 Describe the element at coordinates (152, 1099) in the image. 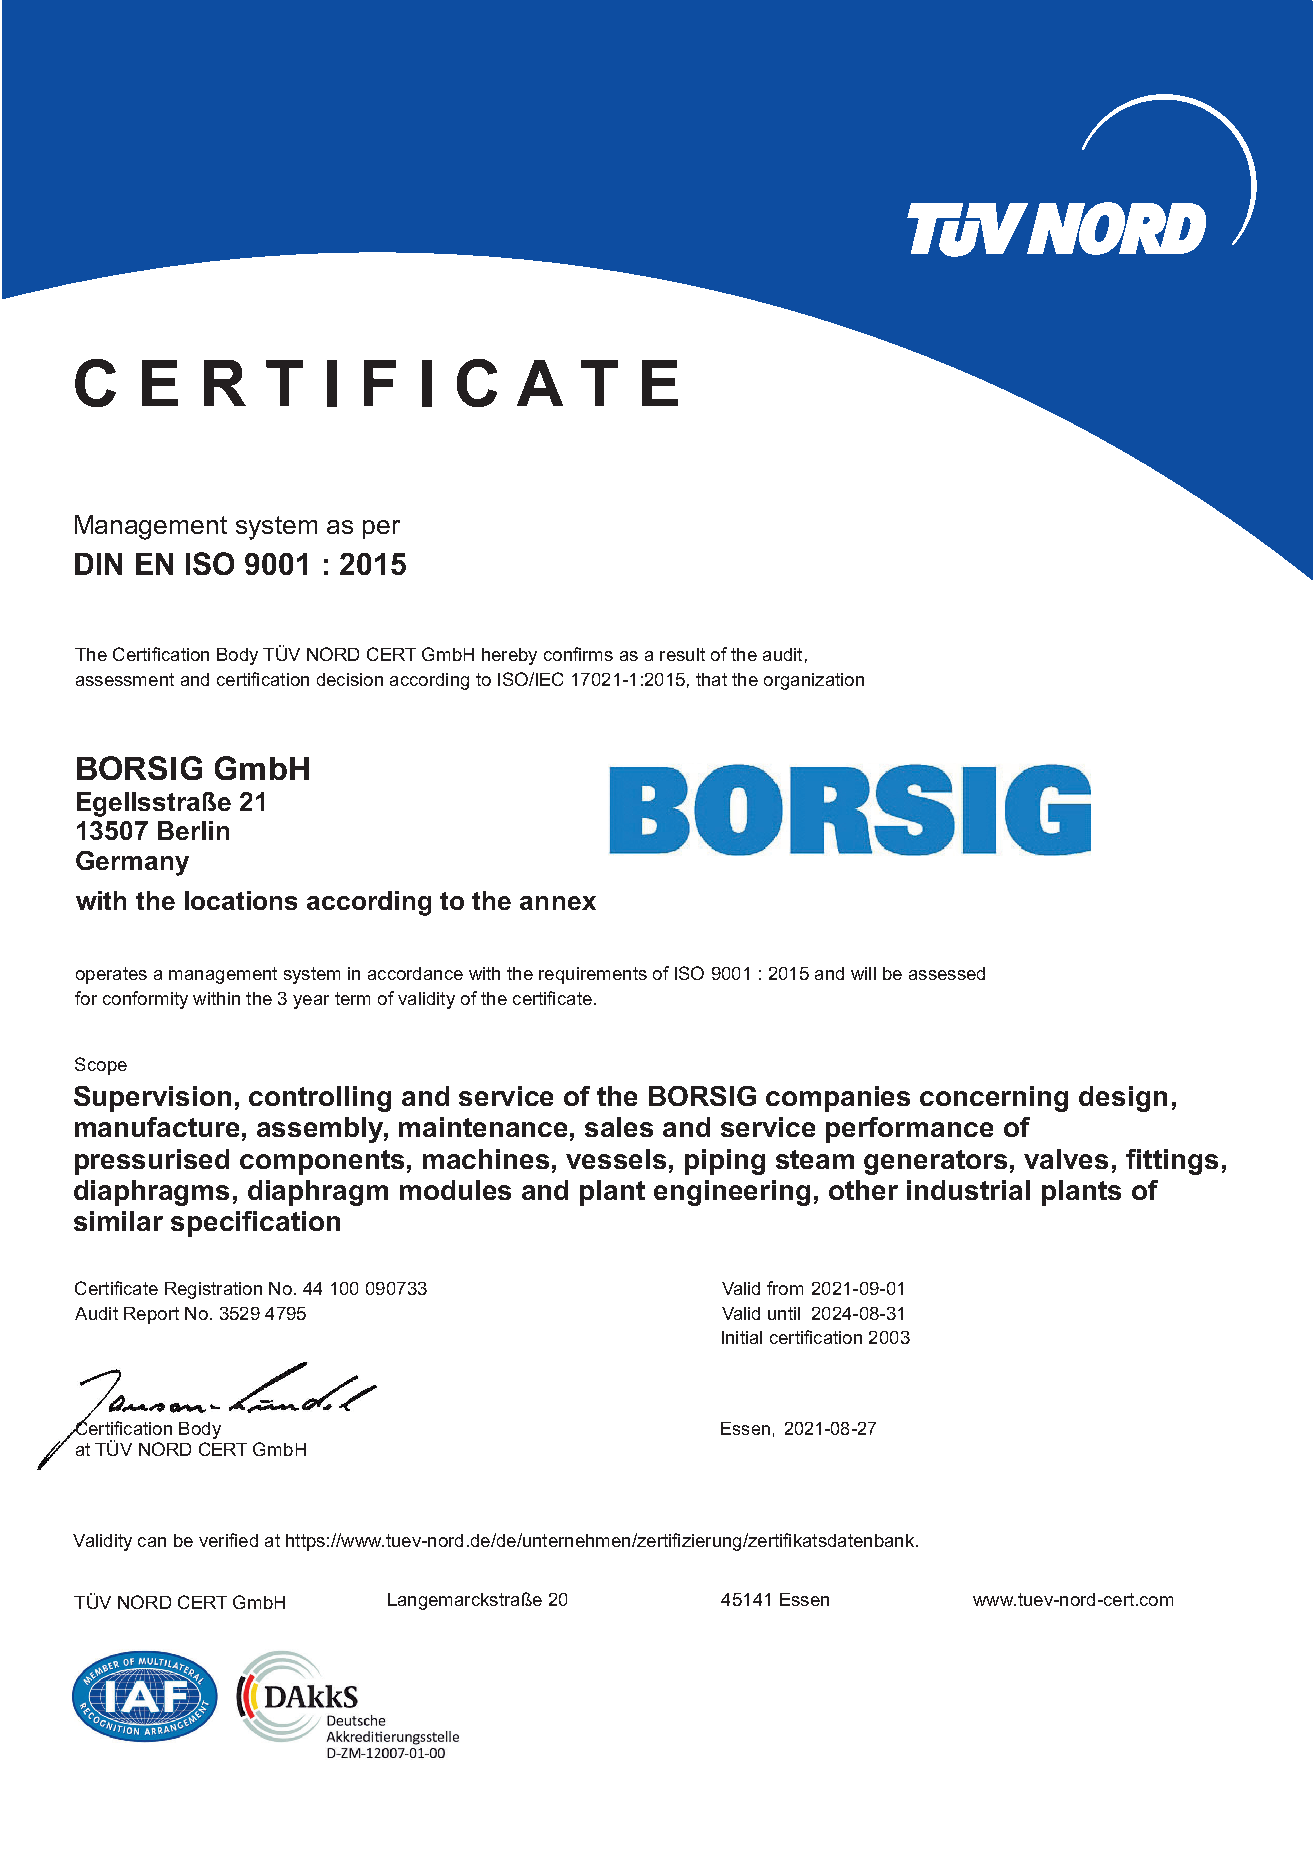

I see `Supervision` at that location.
